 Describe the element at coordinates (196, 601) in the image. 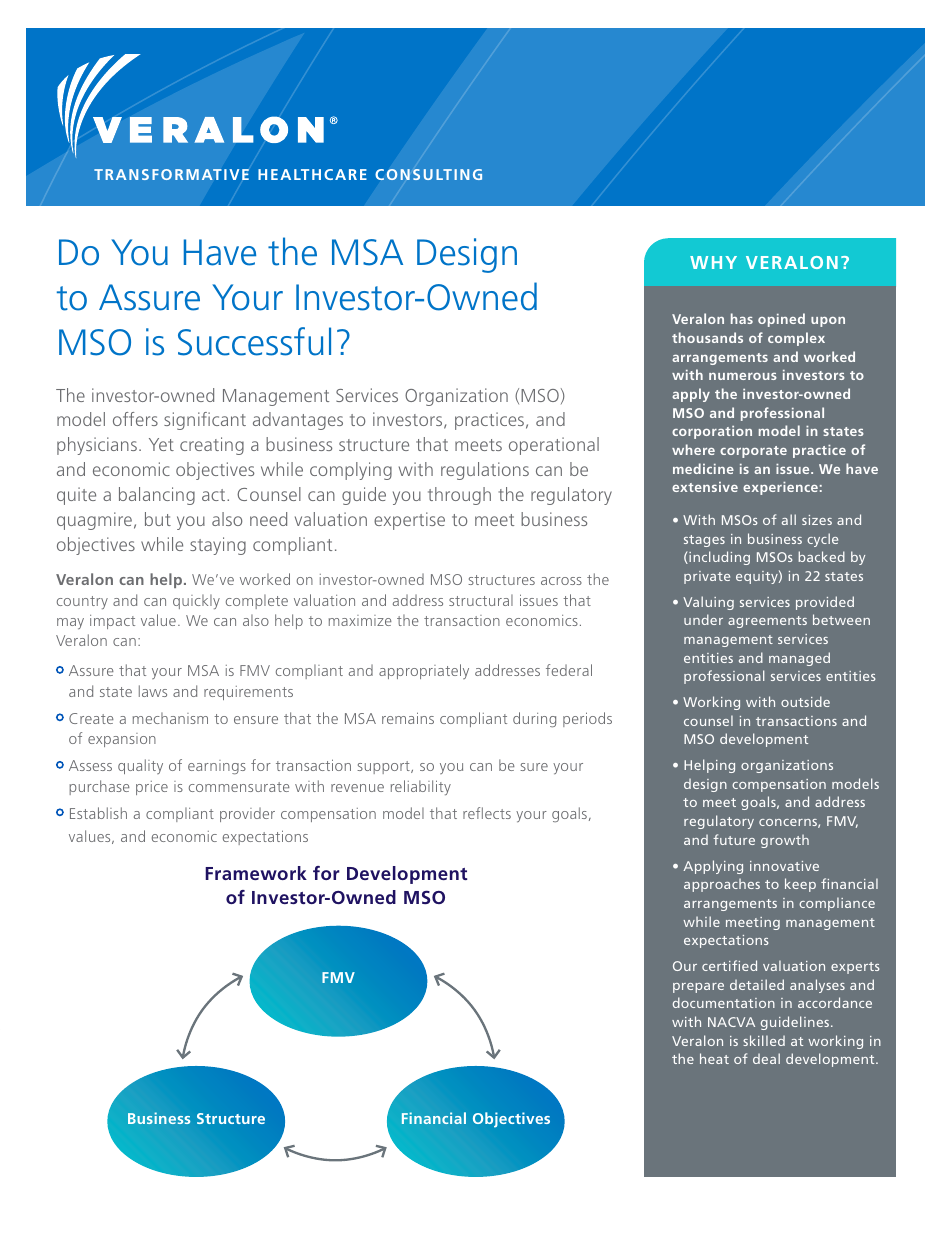

I see `quickly` at that location.
